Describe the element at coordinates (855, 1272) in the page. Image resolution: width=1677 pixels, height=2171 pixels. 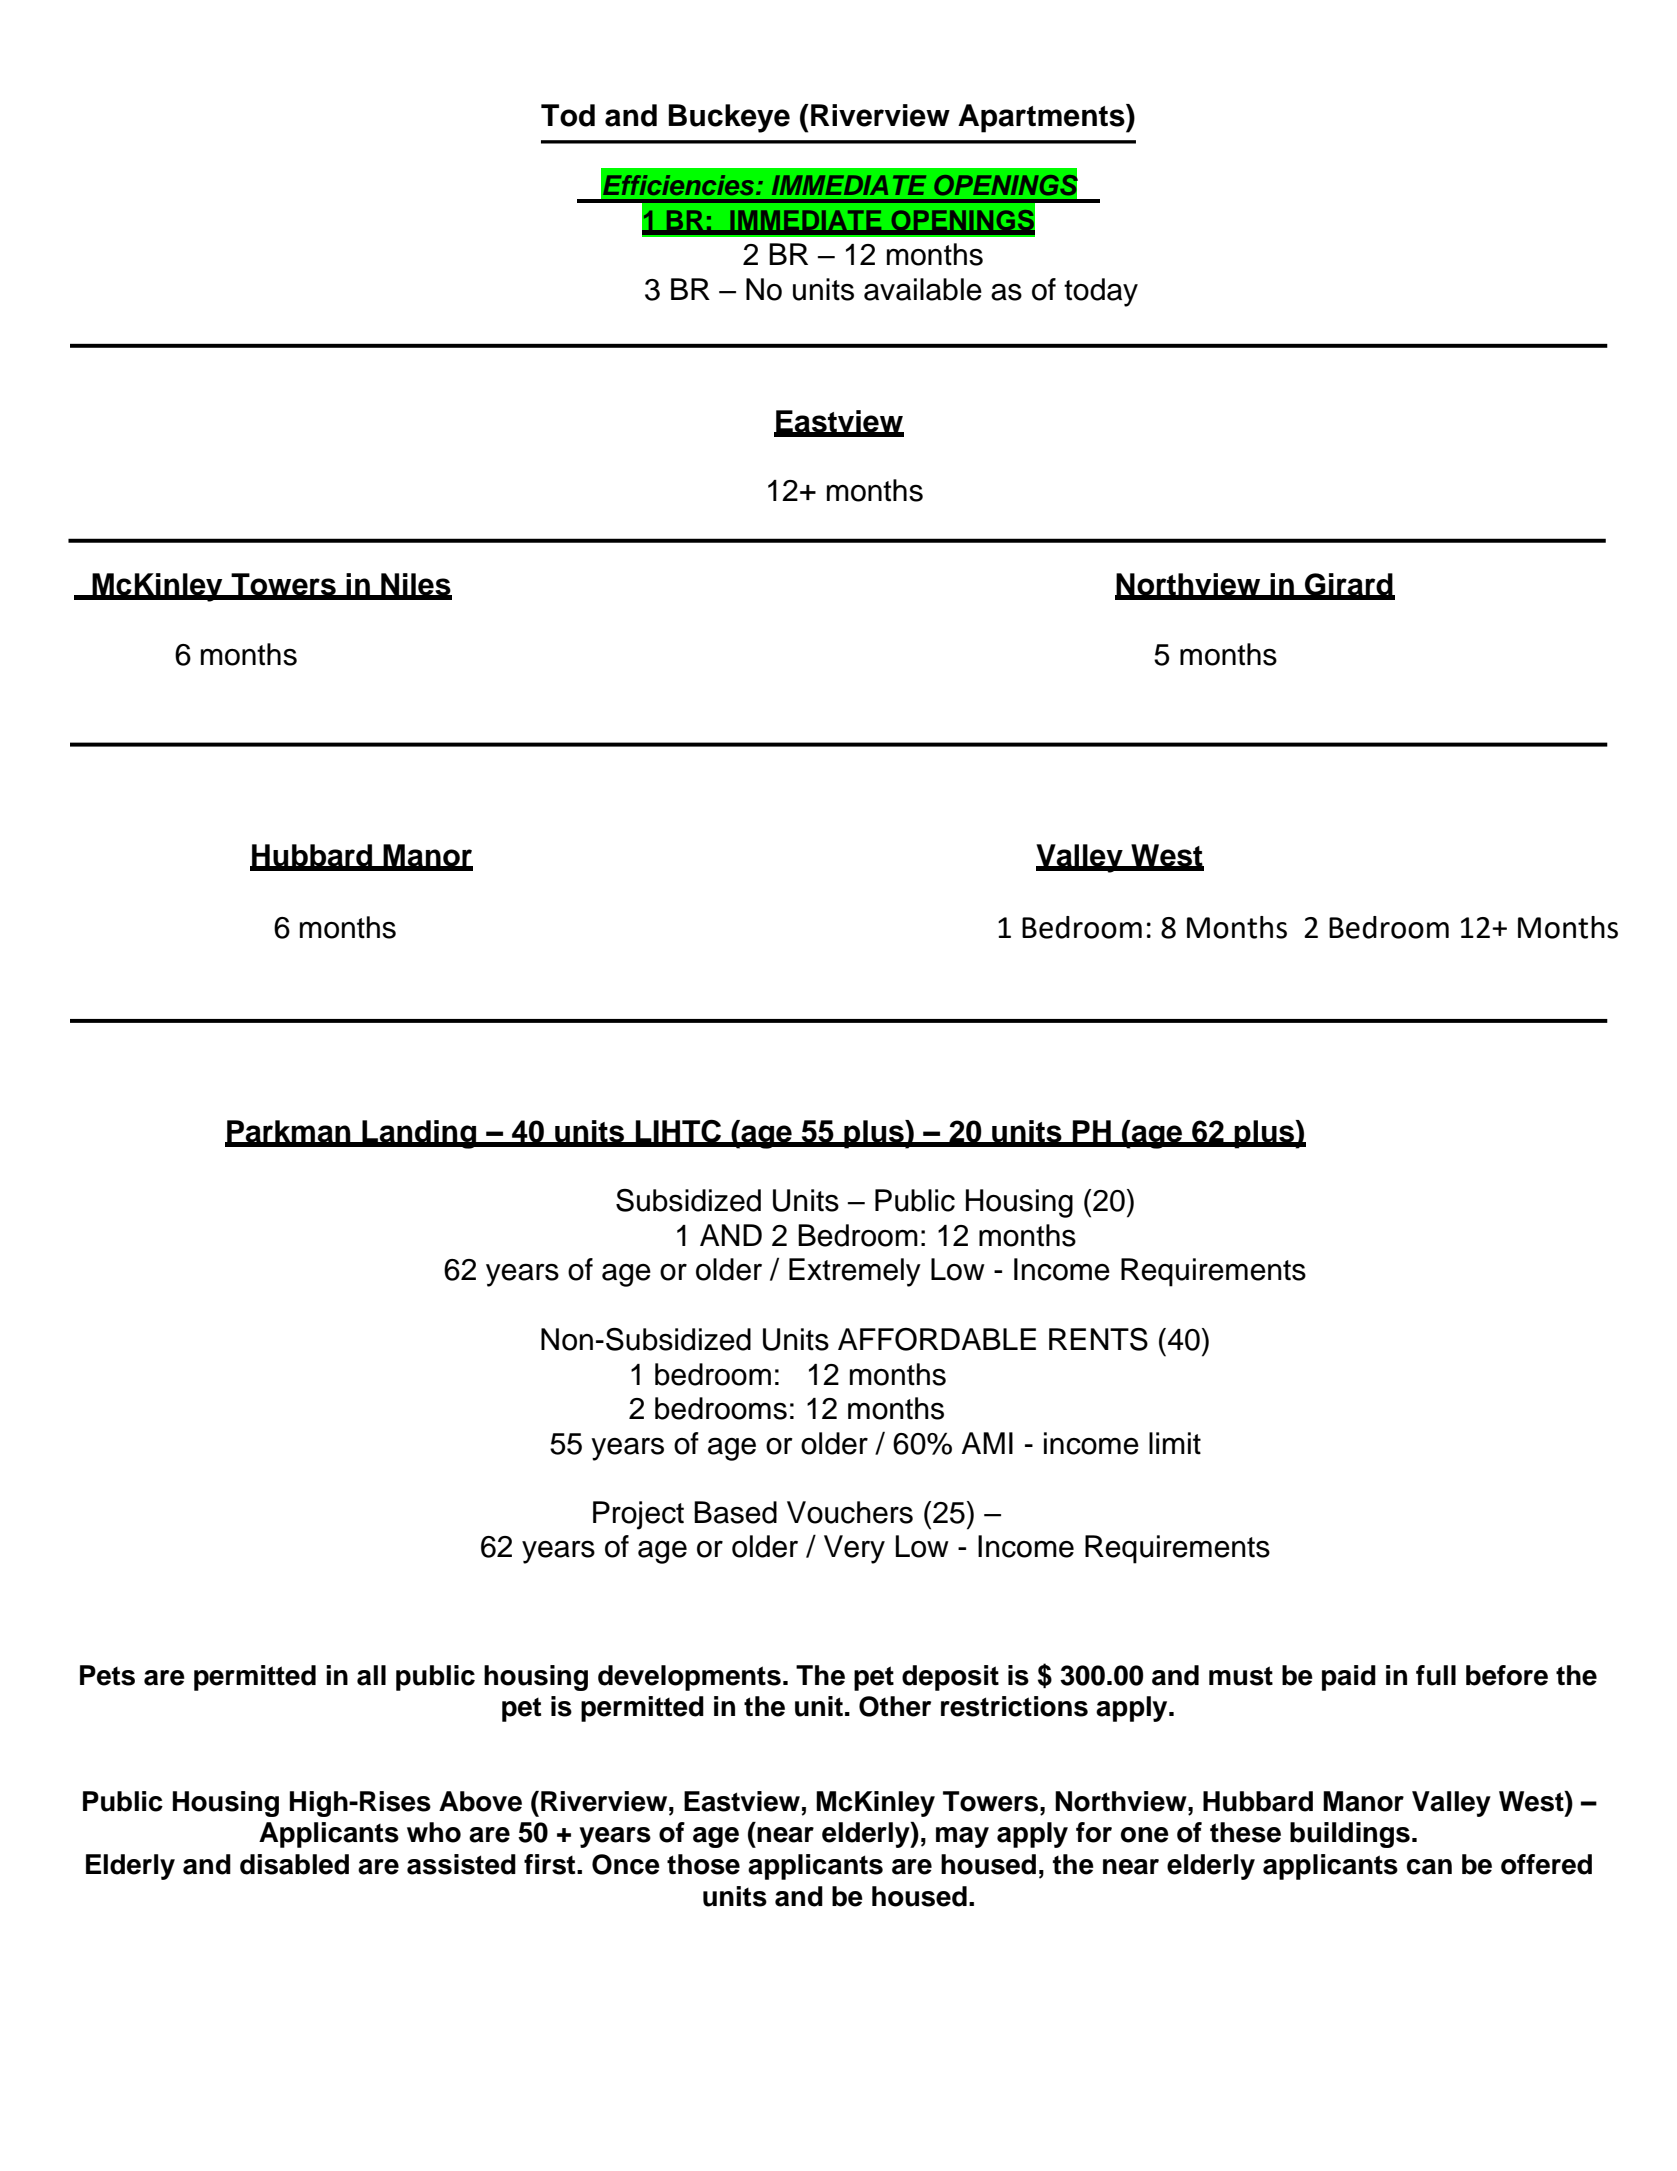
I see `Extremely` at that location.
